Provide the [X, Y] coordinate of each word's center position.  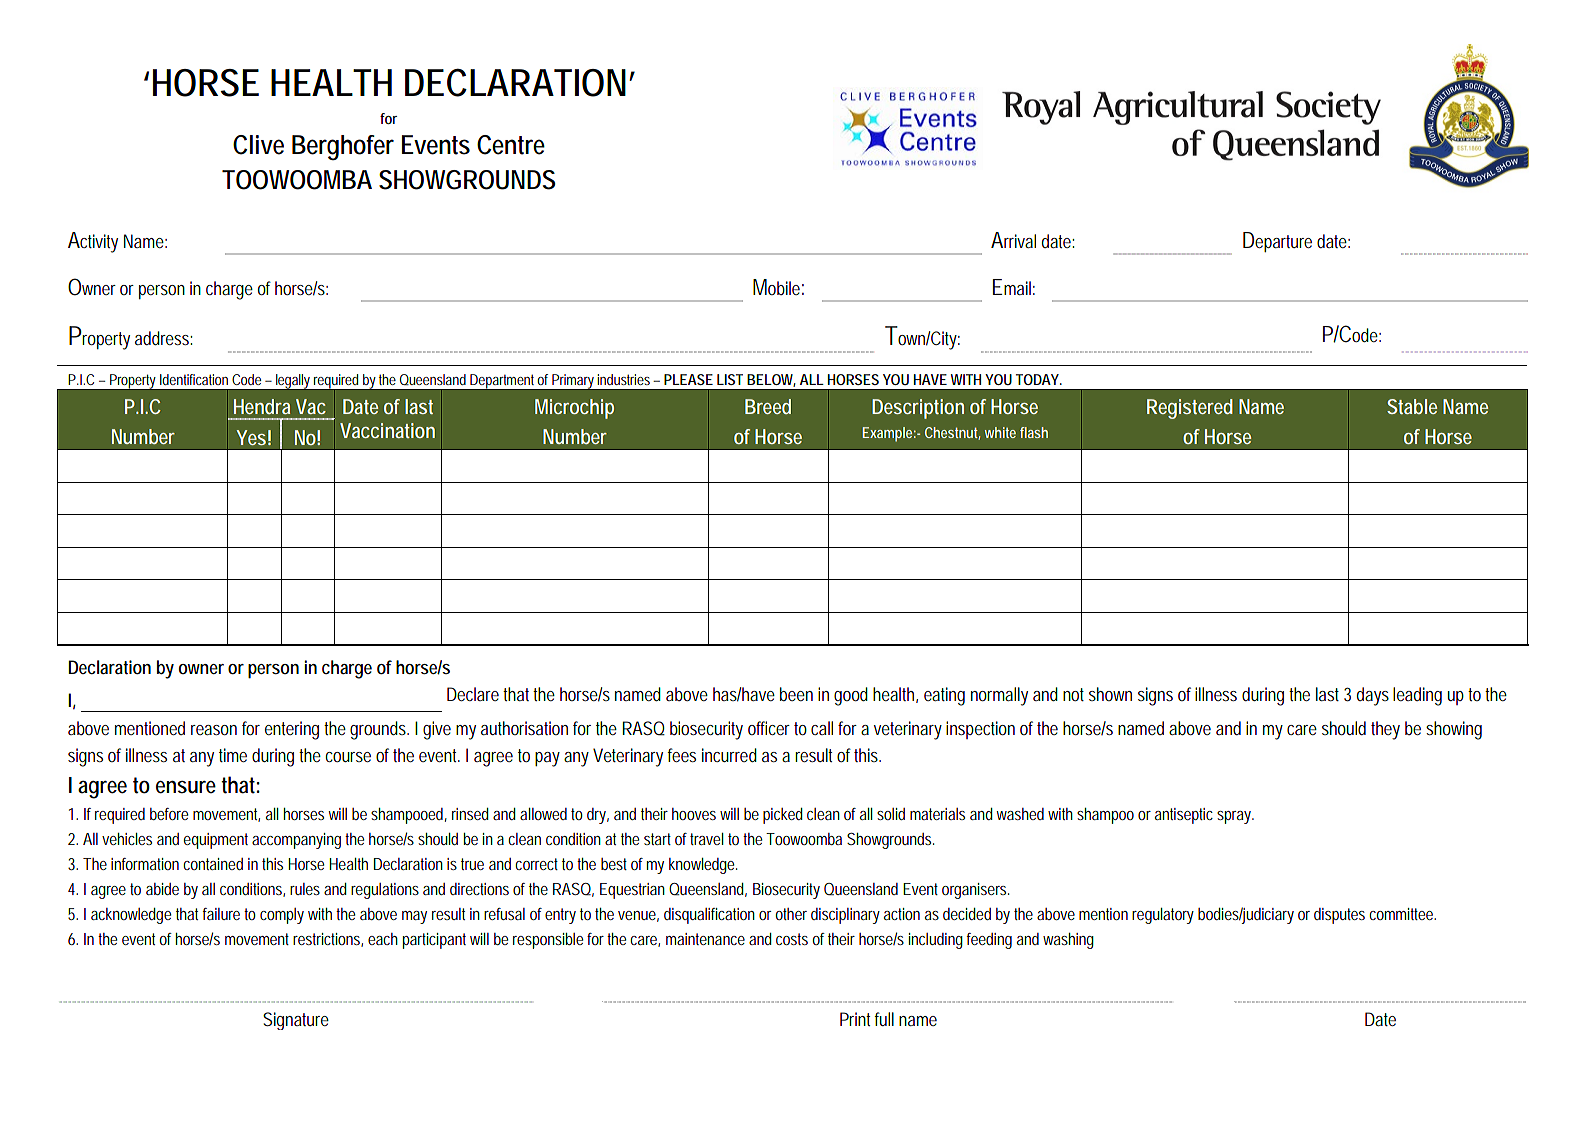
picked [783, 816]
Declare [473, 694]
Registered [1190, 409]
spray [1235, 817]
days [1373, 696]
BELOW [771, 380]
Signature [296, 1021]
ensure [186, 787]
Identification [194, 379]
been [796, 694]
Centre [511, 145]
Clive [258, 145]
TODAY [1037, 379]
